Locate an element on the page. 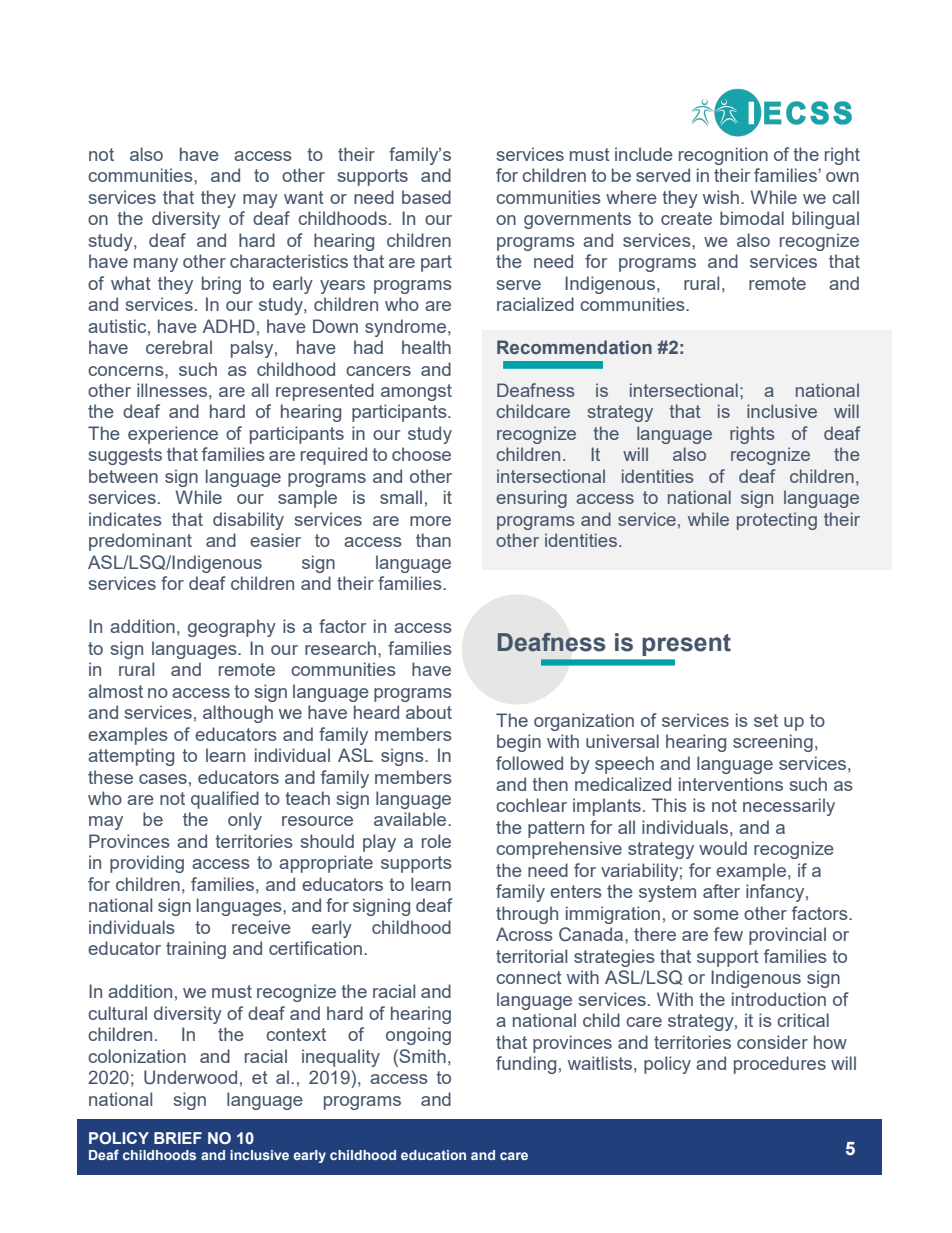 The height and width of the image is (1233, 952). experience is located at coordinates (173, 435).
